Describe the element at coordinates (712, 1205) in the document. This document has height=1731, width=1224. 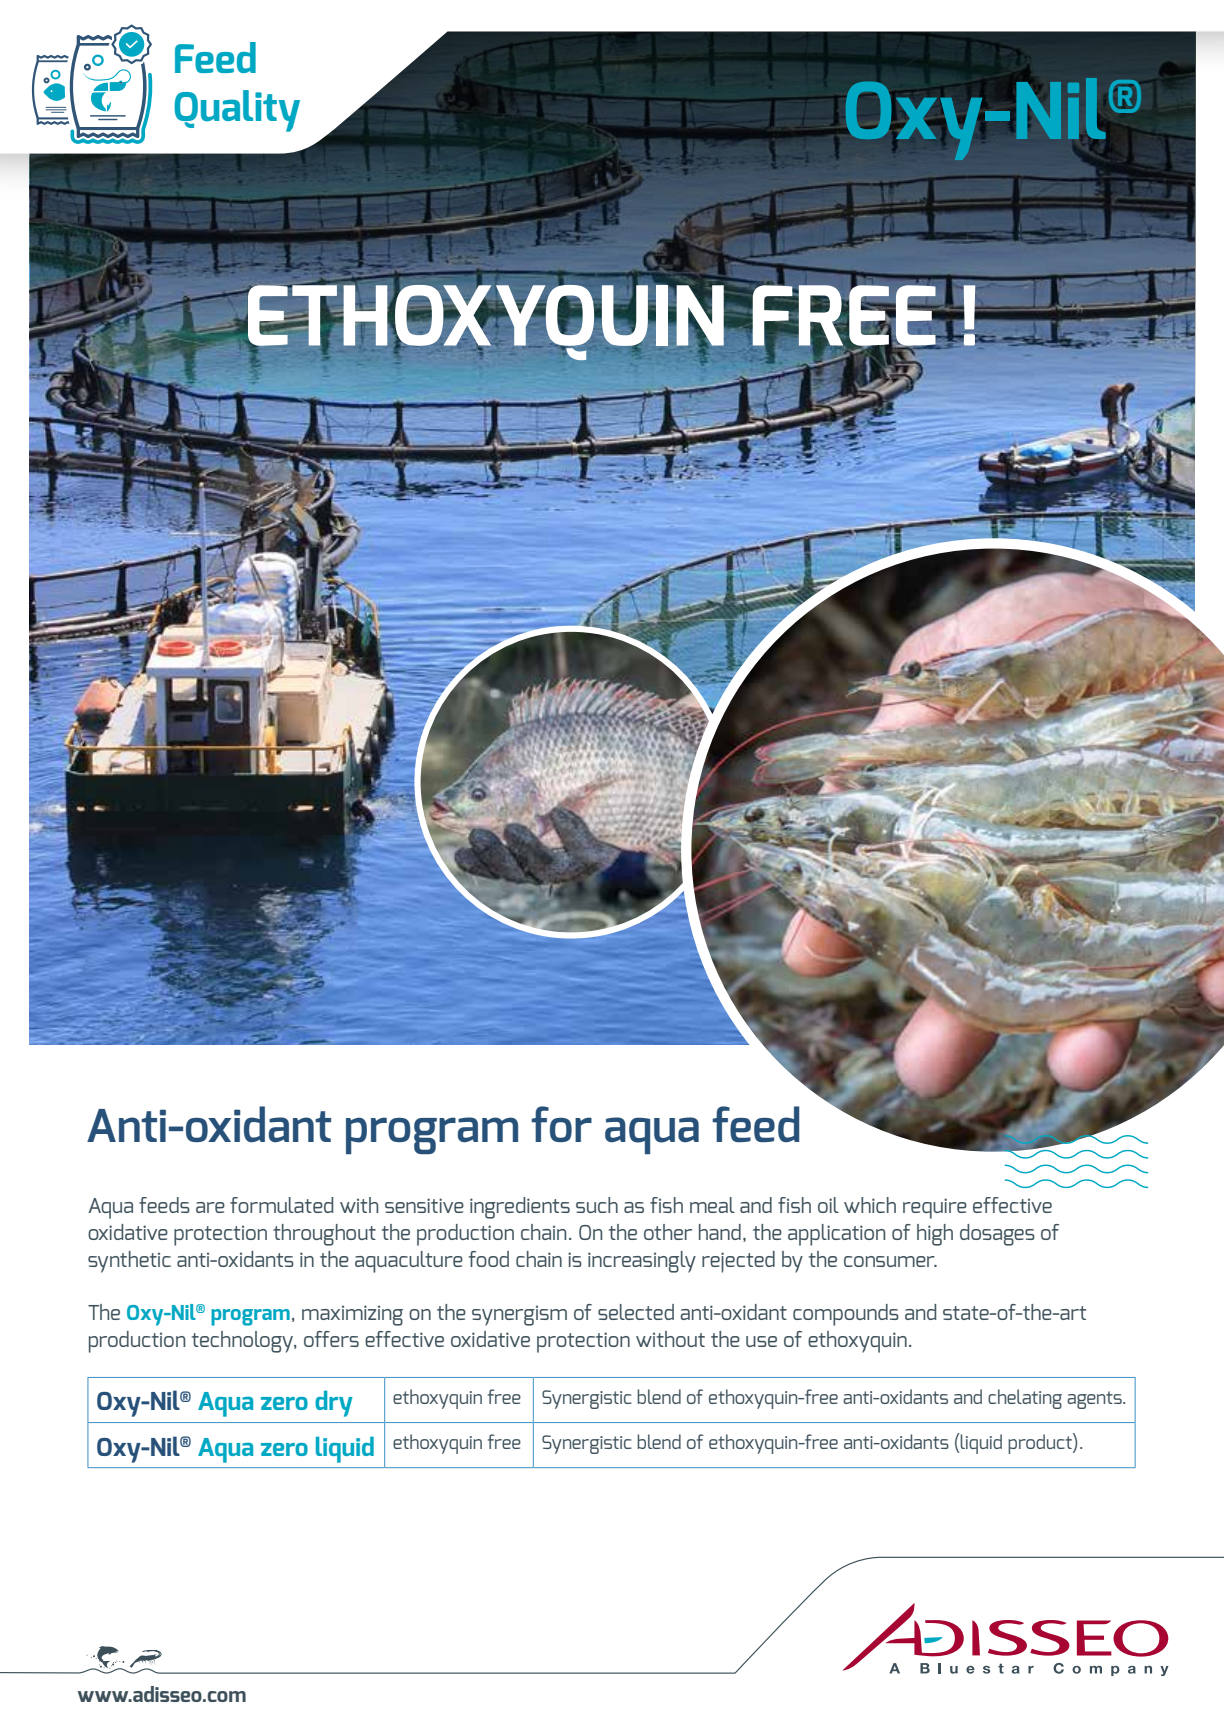
I see `meal` at that location.
